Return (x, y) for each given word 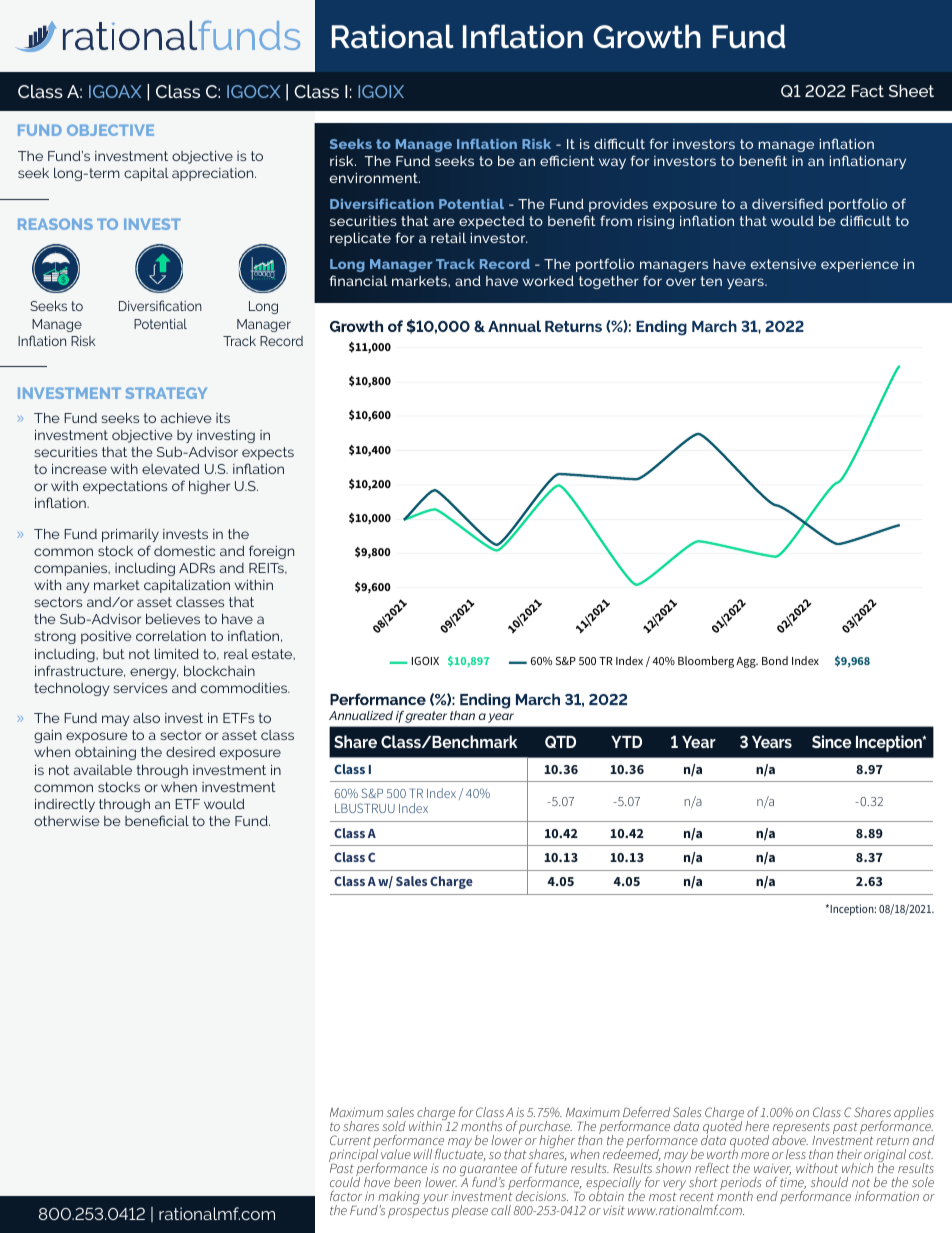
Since (832, 741)
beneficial (157, 820)
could (345, 1181)
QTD (560, 742)
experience (859, 265)
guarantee (488, 1172)
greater (426, 717)
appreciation (214, 174)
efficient (567, 160)
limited (177, 654)
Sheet (911, 90)
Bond (775, 660)
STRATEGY (166, 393)
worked (548, 280)
